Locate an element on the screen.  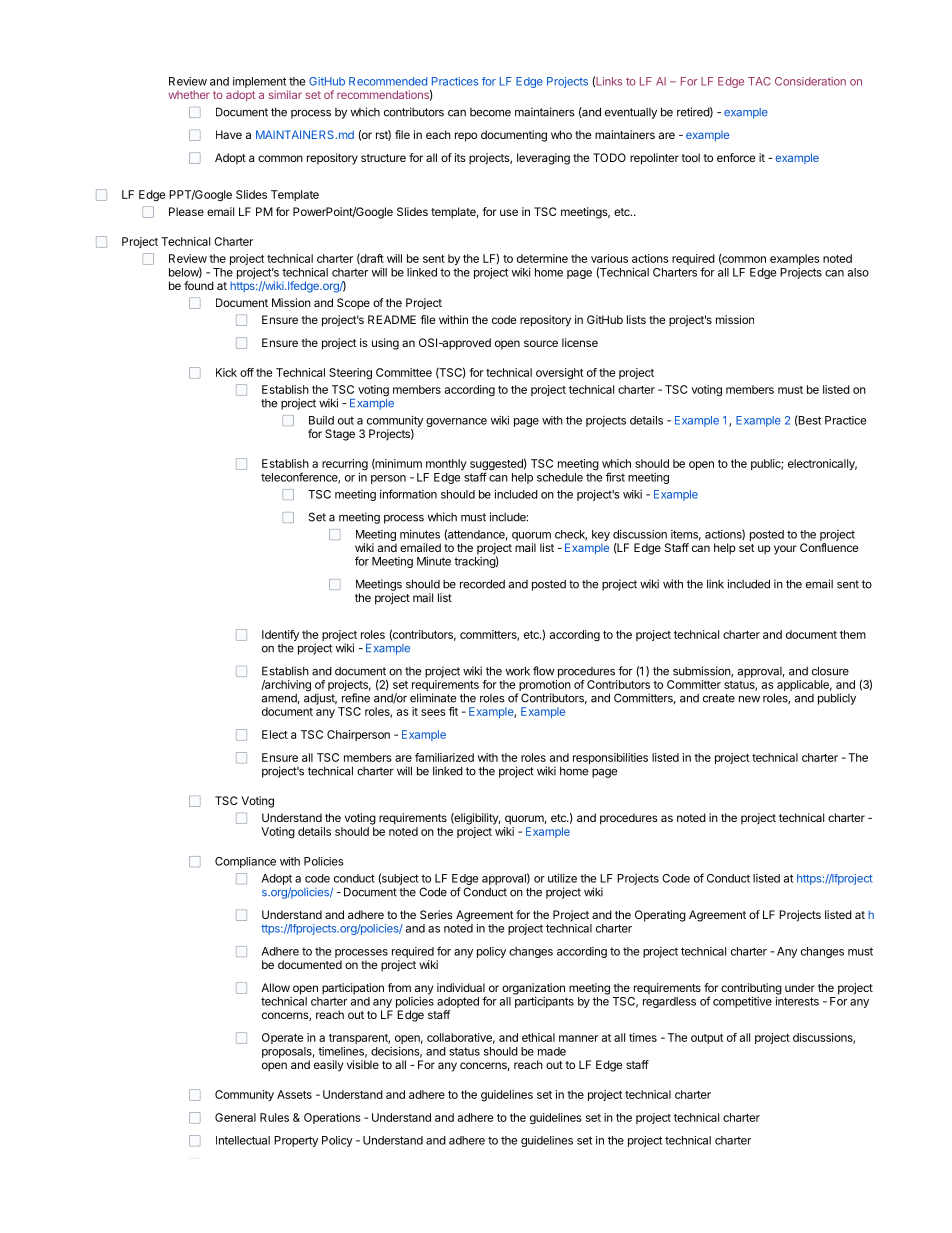
Operating is located at coordinates (660, 916).
